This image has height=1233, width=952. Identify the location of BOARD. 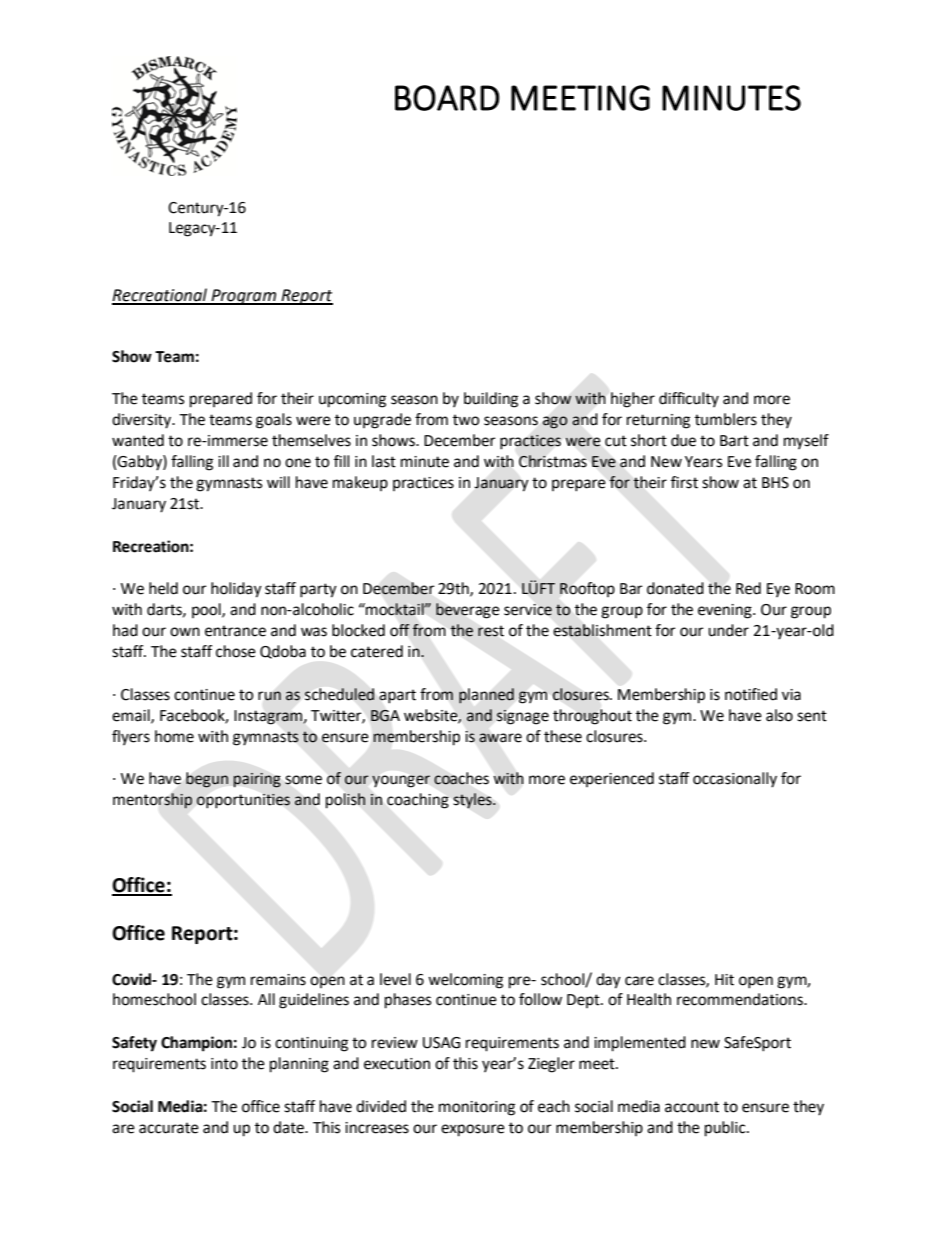
(447, 98).
